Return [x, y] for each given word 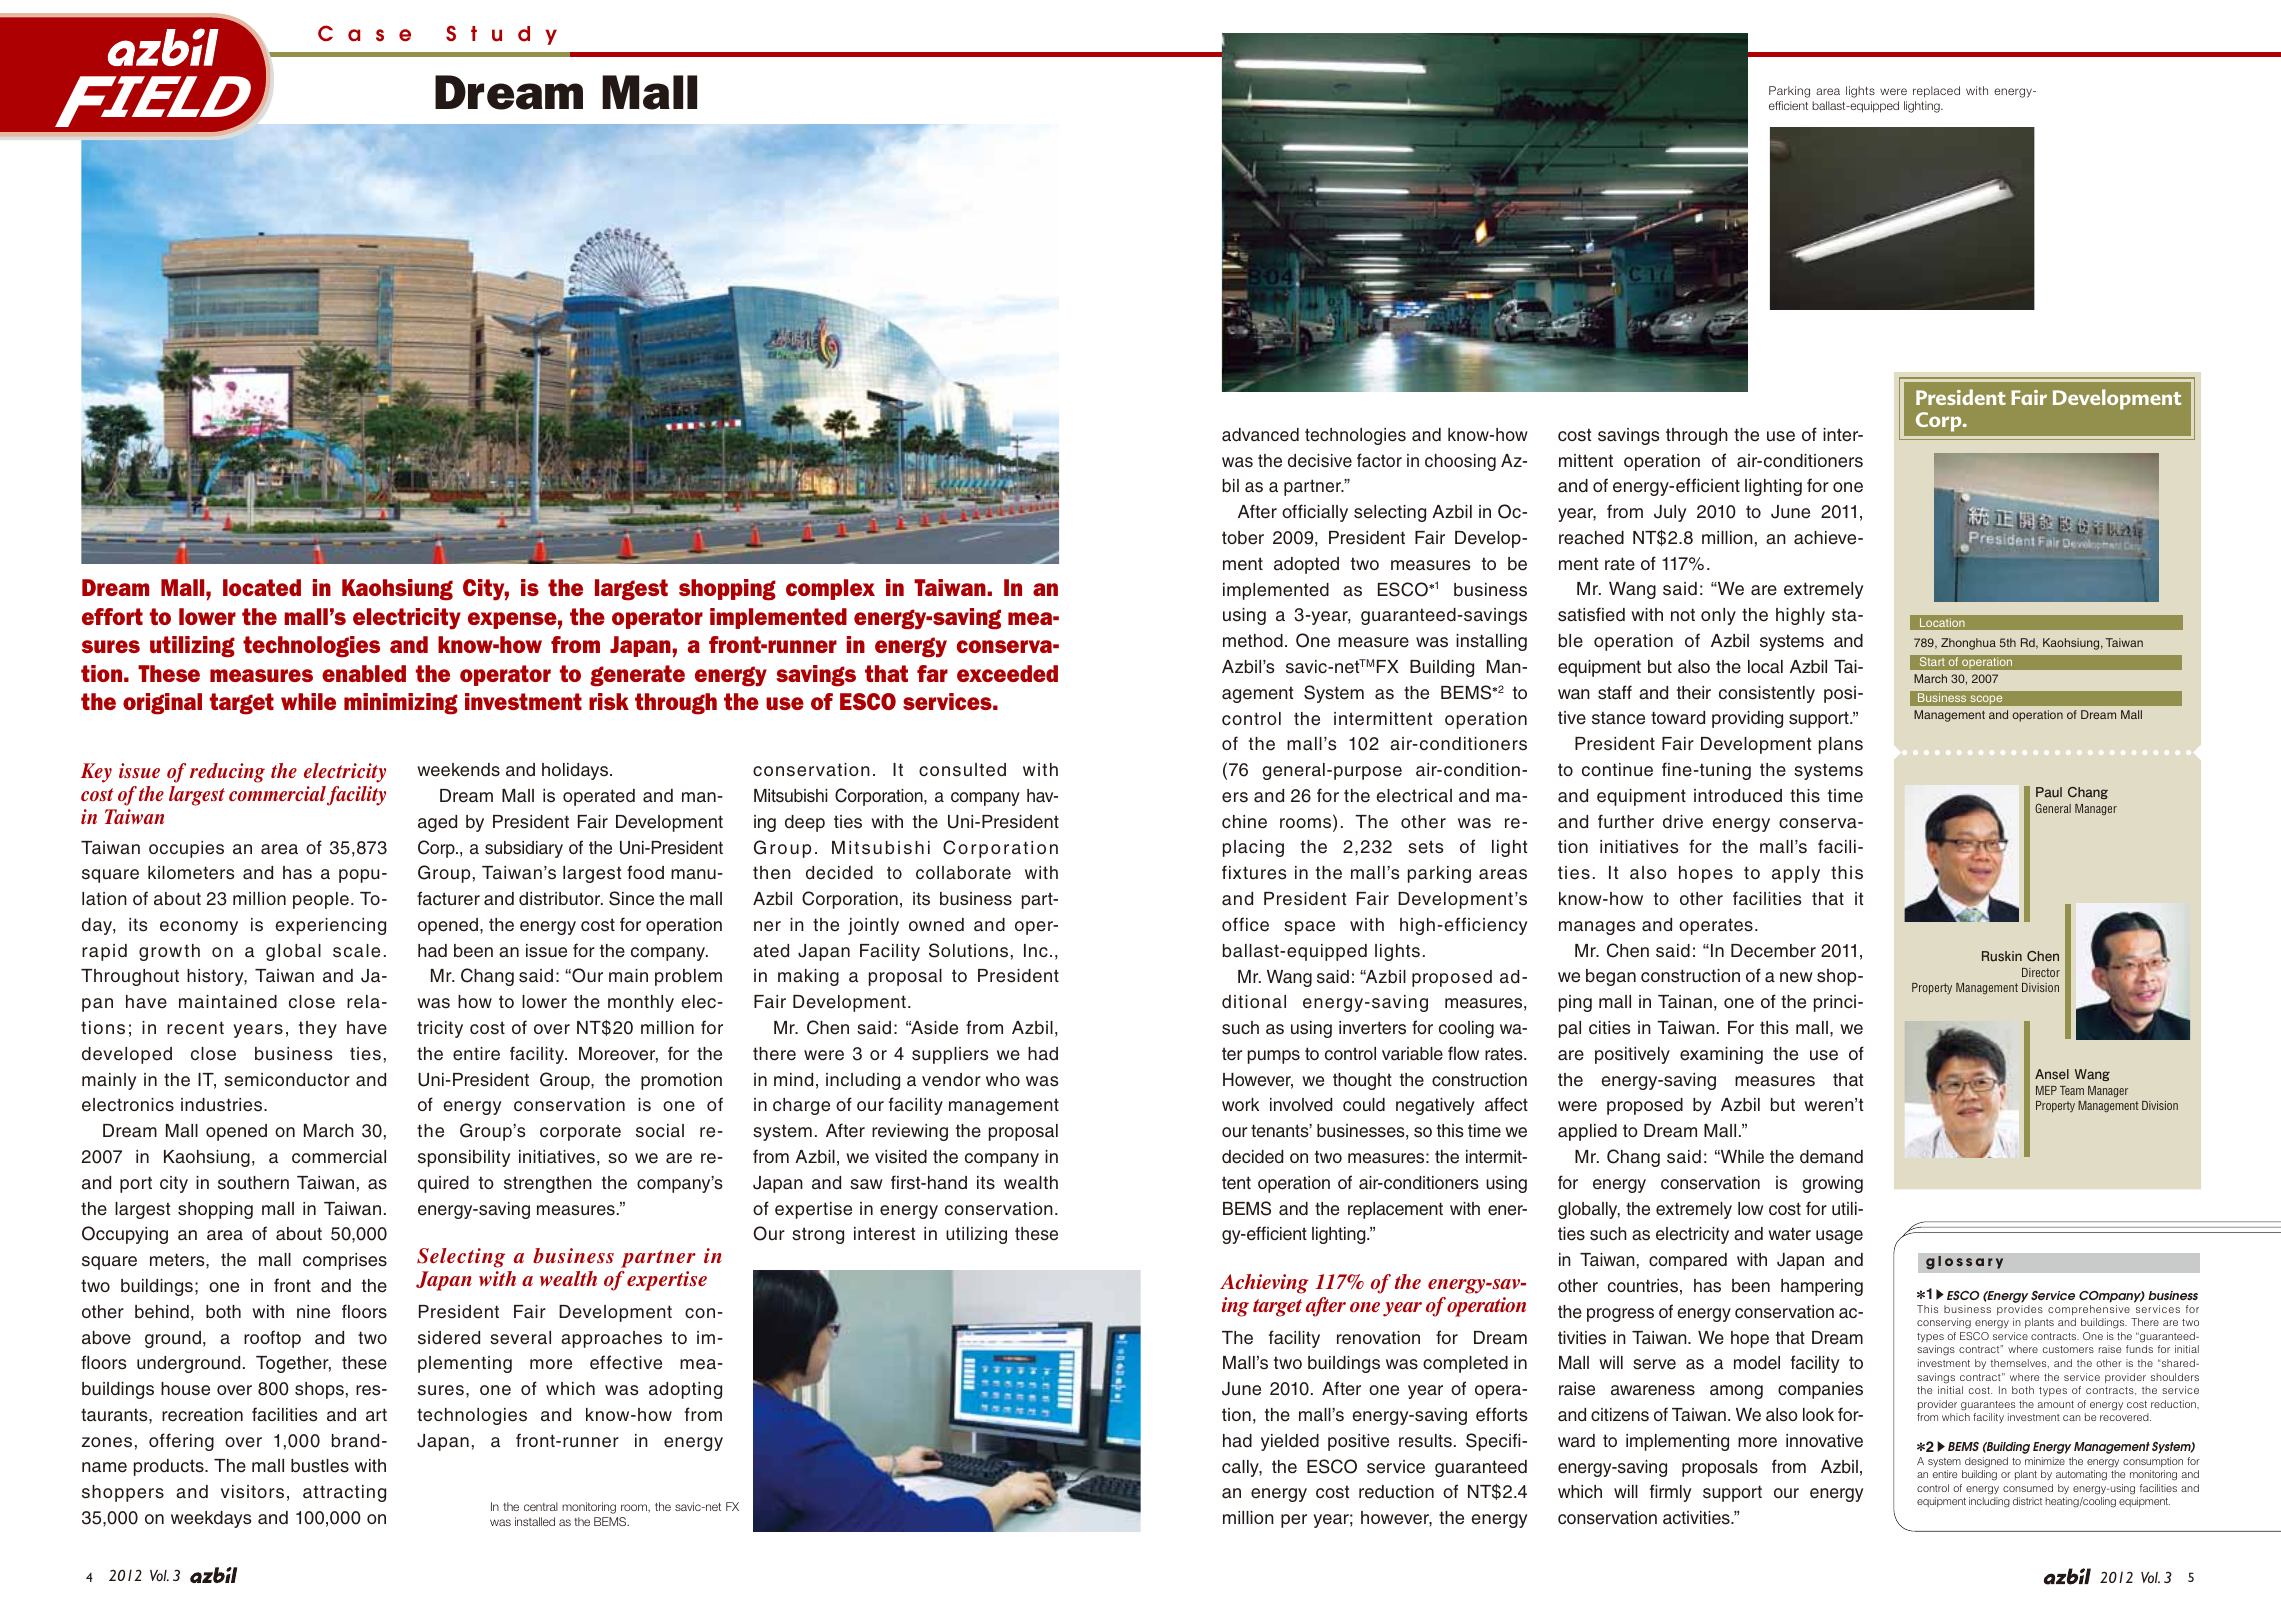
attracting [344, 1493]
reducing [227, 773]
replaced [1936, 92]
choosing [1460, 462]
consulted [962, 770]
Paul [2049, 792]
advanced [1260, 435]
